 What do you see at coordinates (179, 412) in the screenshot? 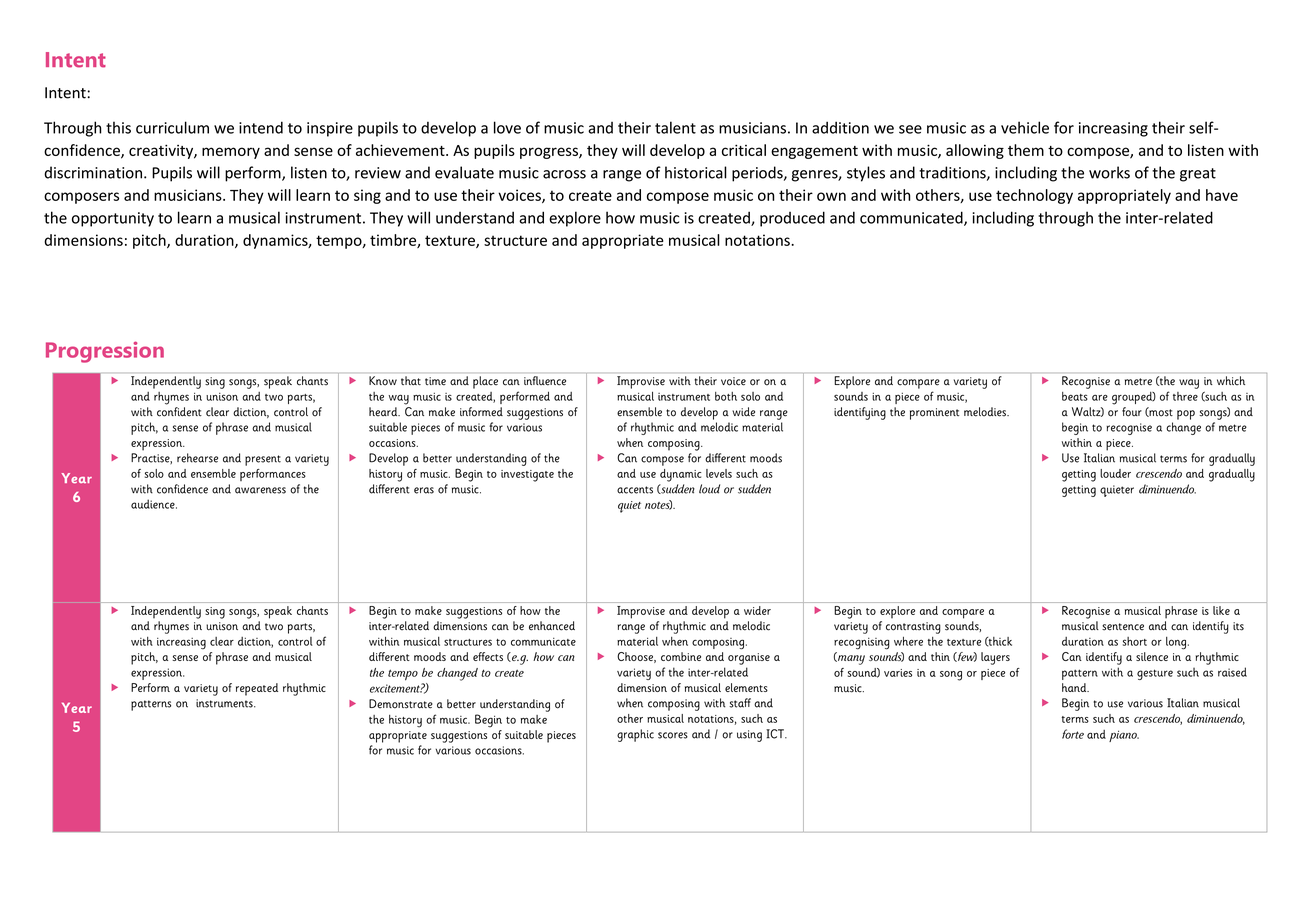
I see `confident` at bounding box center [179, 412].
